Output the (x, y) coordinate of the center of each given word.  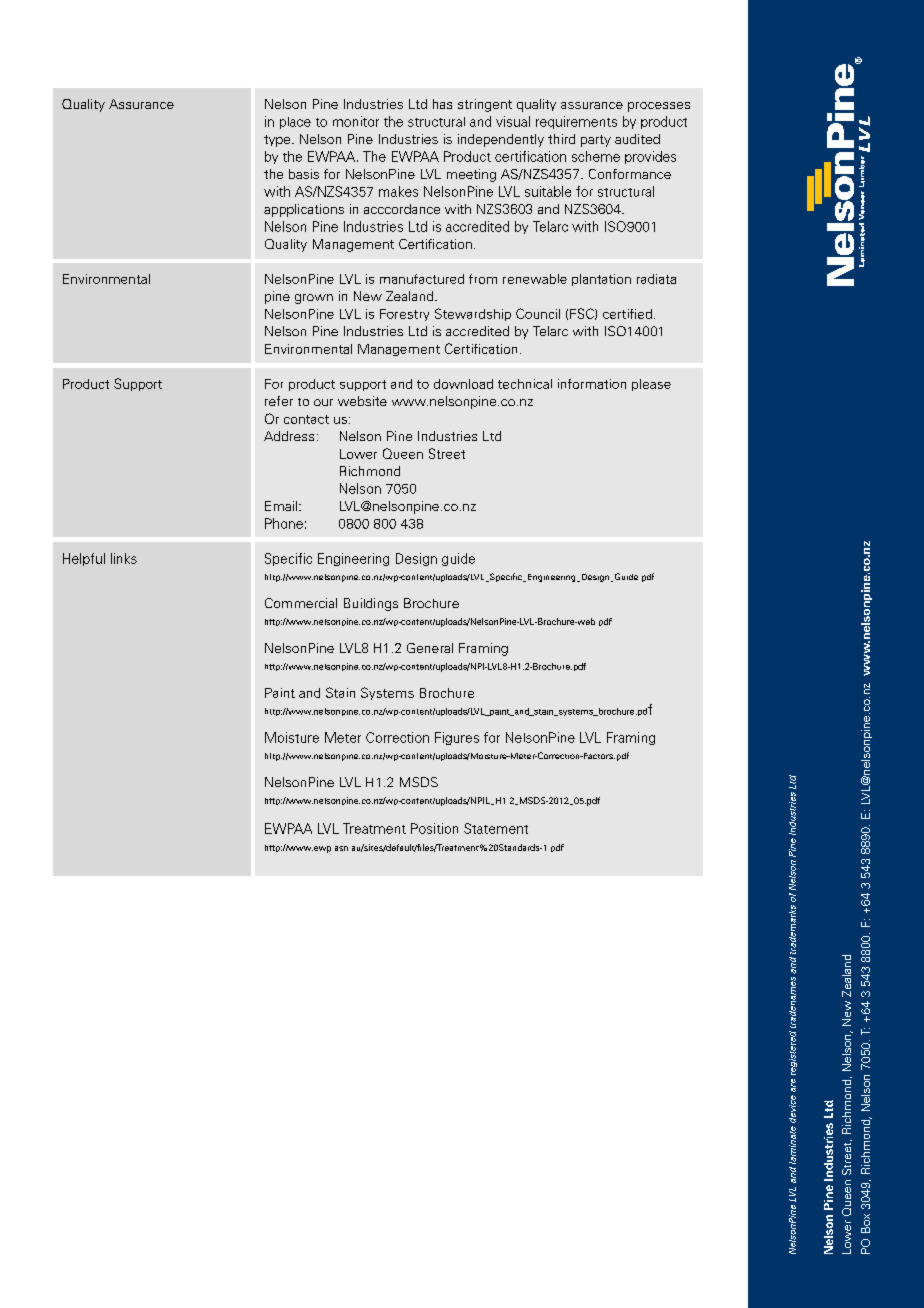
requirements (576, 122)
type (278, 141)
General (430, 648)
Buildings (371, 604)
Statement (496, 828)
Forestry (404, 315)
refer (279, 401)
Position (434, 828)
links (124, 558)
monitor (356, 121)
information (592, 384)
